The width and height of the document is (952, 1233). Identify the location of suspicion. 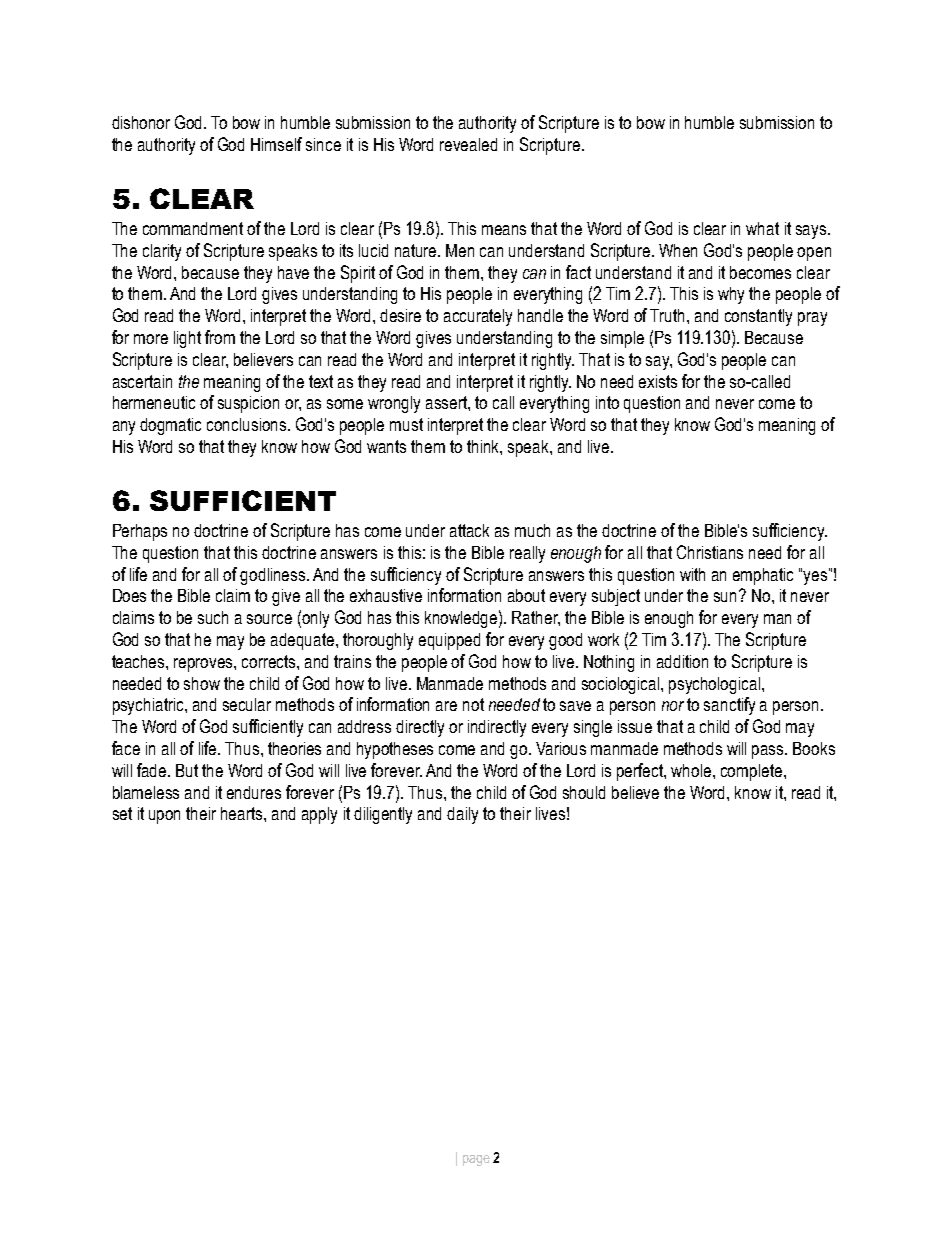
(248, 404).
